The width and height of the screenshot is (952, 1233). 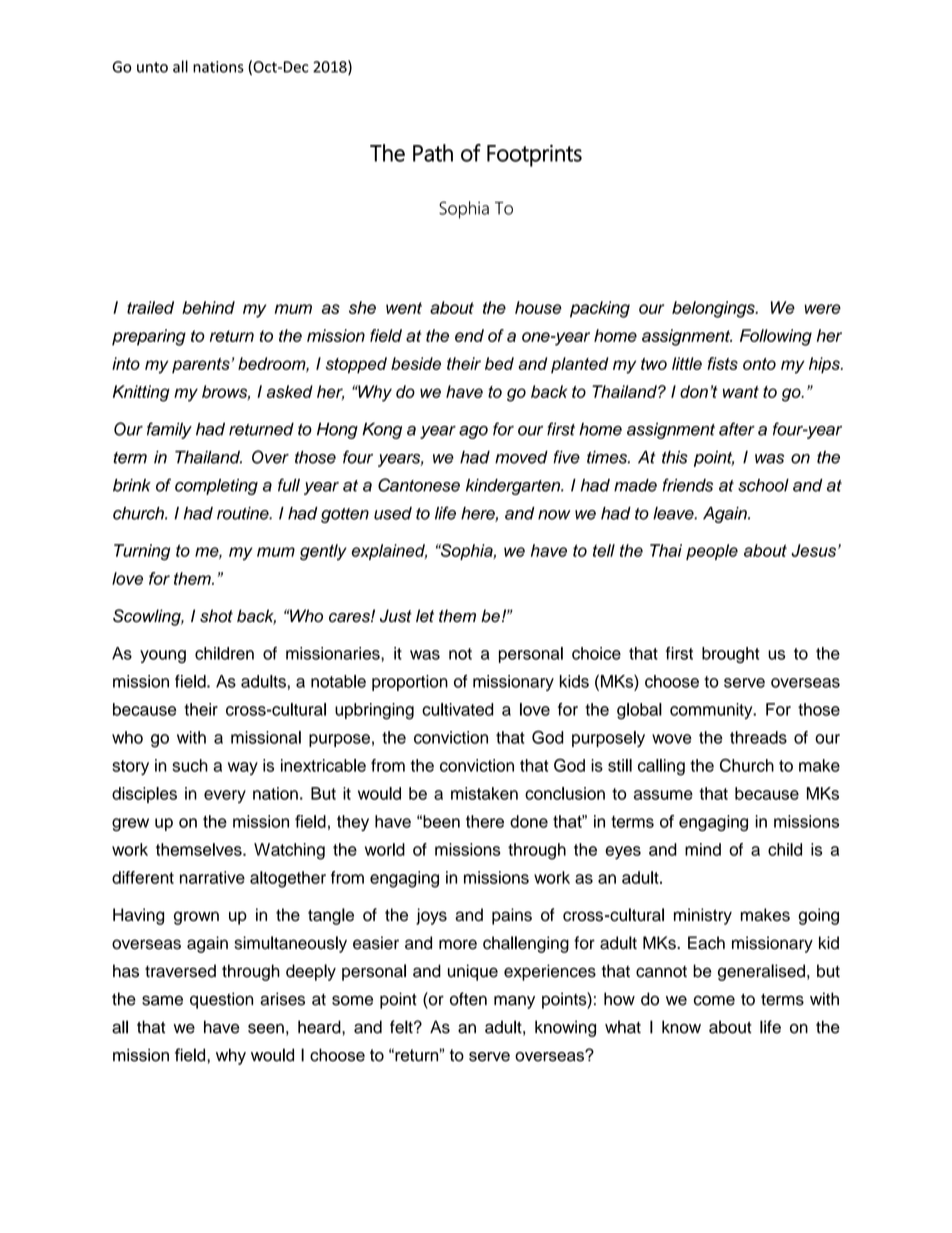 I want to click on come, so click(x=714, y=1000).
